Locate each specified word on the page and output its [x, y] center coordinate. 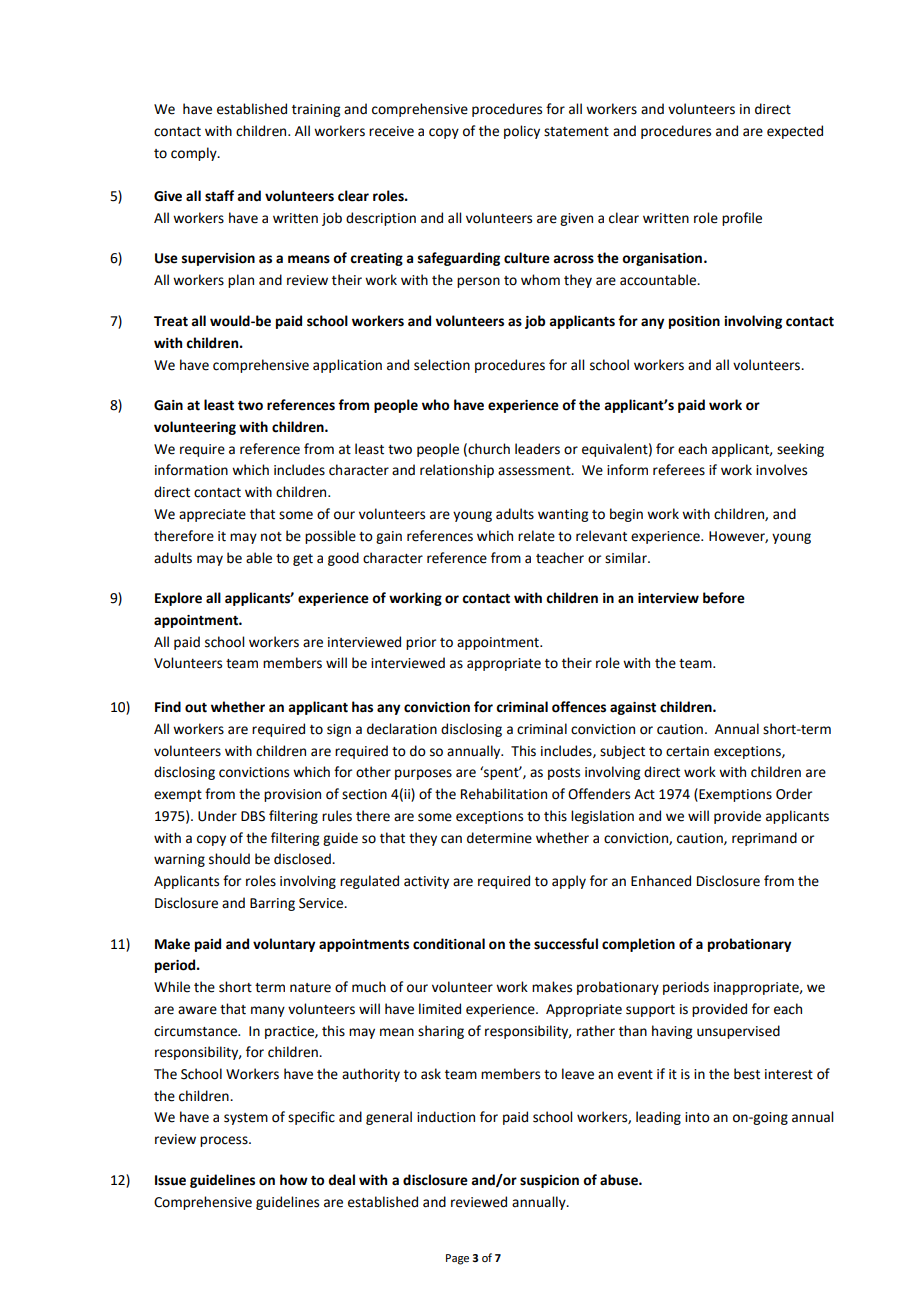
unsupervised [738, 1032]
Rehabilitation [504, 794]
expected [795, 132]
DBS [253, 816]
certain [687, 751]
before [724, 598]
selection [442, 365]
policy [522, 132]
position [694, 322]
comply [195, 154]
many [268, 1011]
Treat [171, 321]
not [271, 537]
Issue [170, 1180]
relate [536, 536]
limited [440, 1009]
